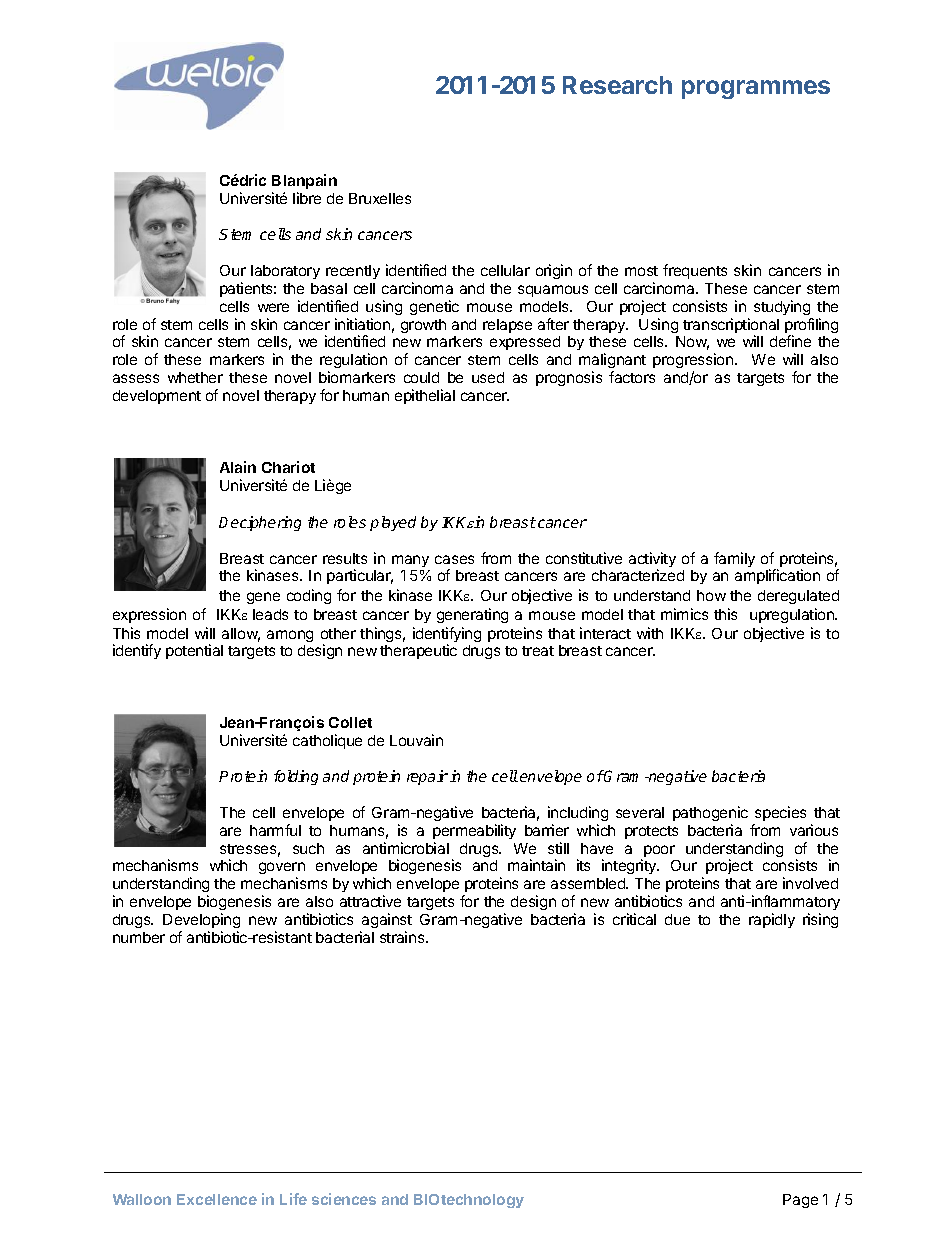 This document has width=952, height=1233. I want to click on Deciphering, so click(260, 523).
